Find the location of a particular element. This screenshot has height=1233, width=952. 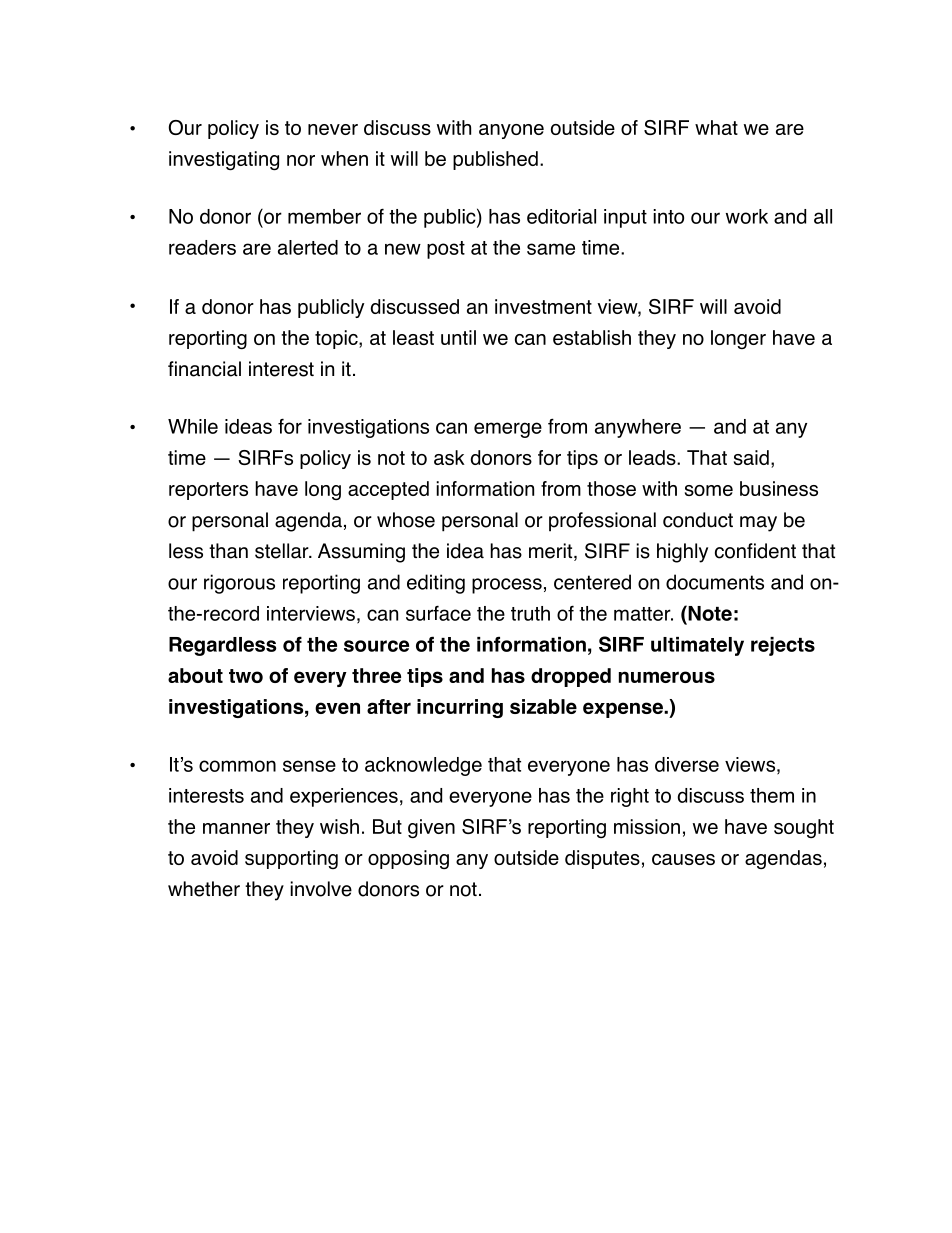

published is located at coordinates (495, 160).
